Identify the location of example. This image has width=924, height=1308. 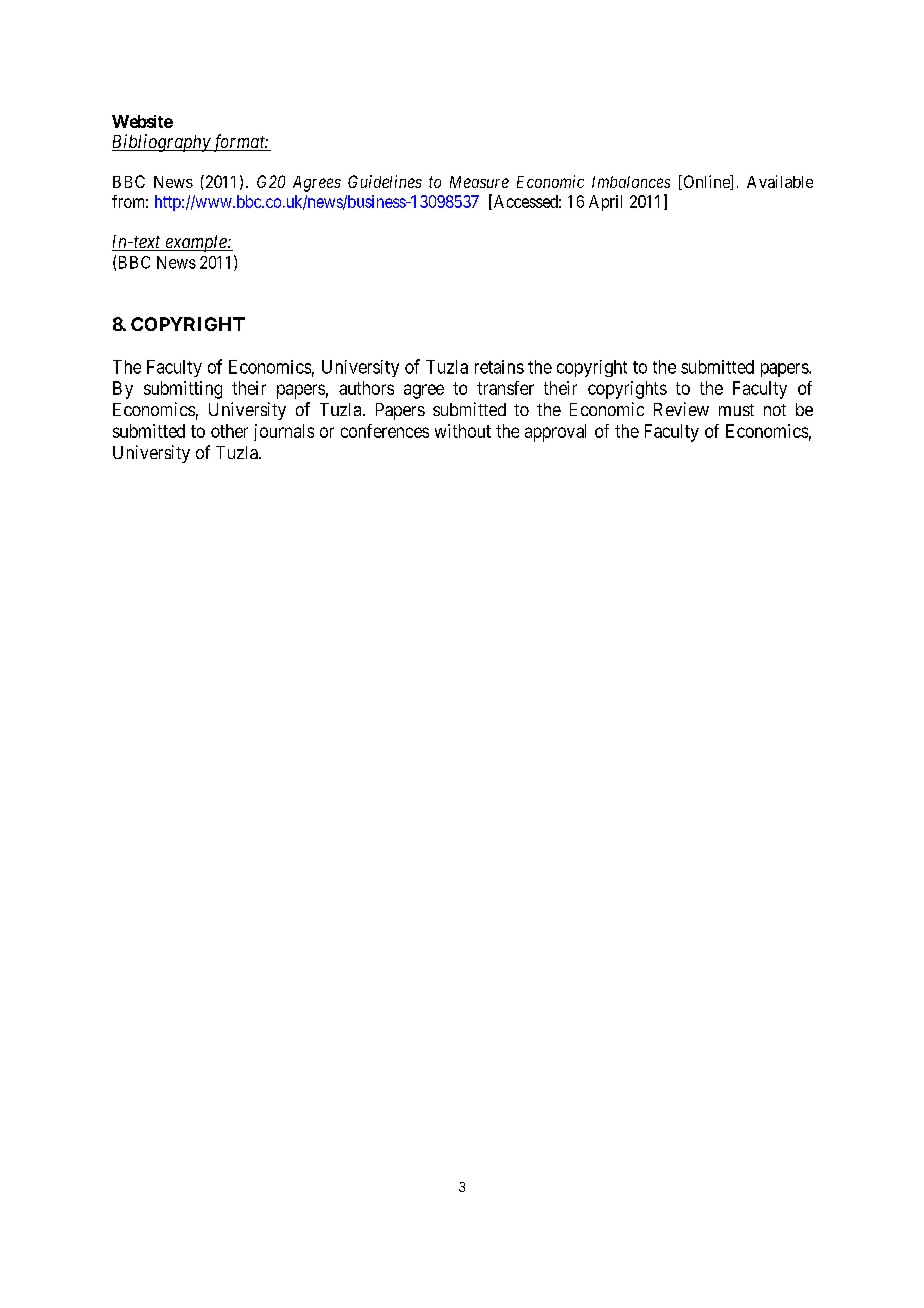
(196, 243).
